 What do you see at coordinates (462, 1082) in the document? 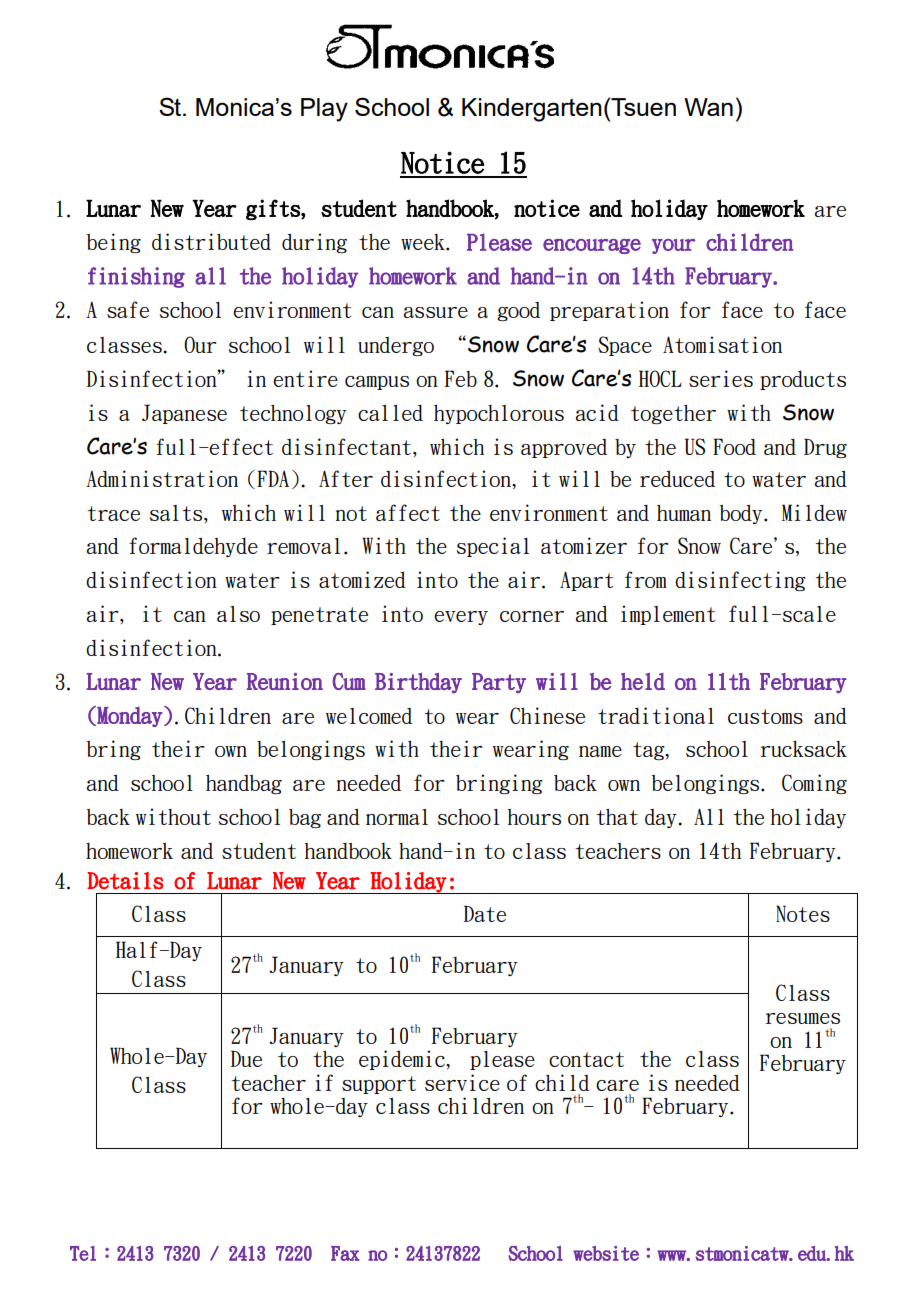
I see `service` at bounding box center [462, 1082].
